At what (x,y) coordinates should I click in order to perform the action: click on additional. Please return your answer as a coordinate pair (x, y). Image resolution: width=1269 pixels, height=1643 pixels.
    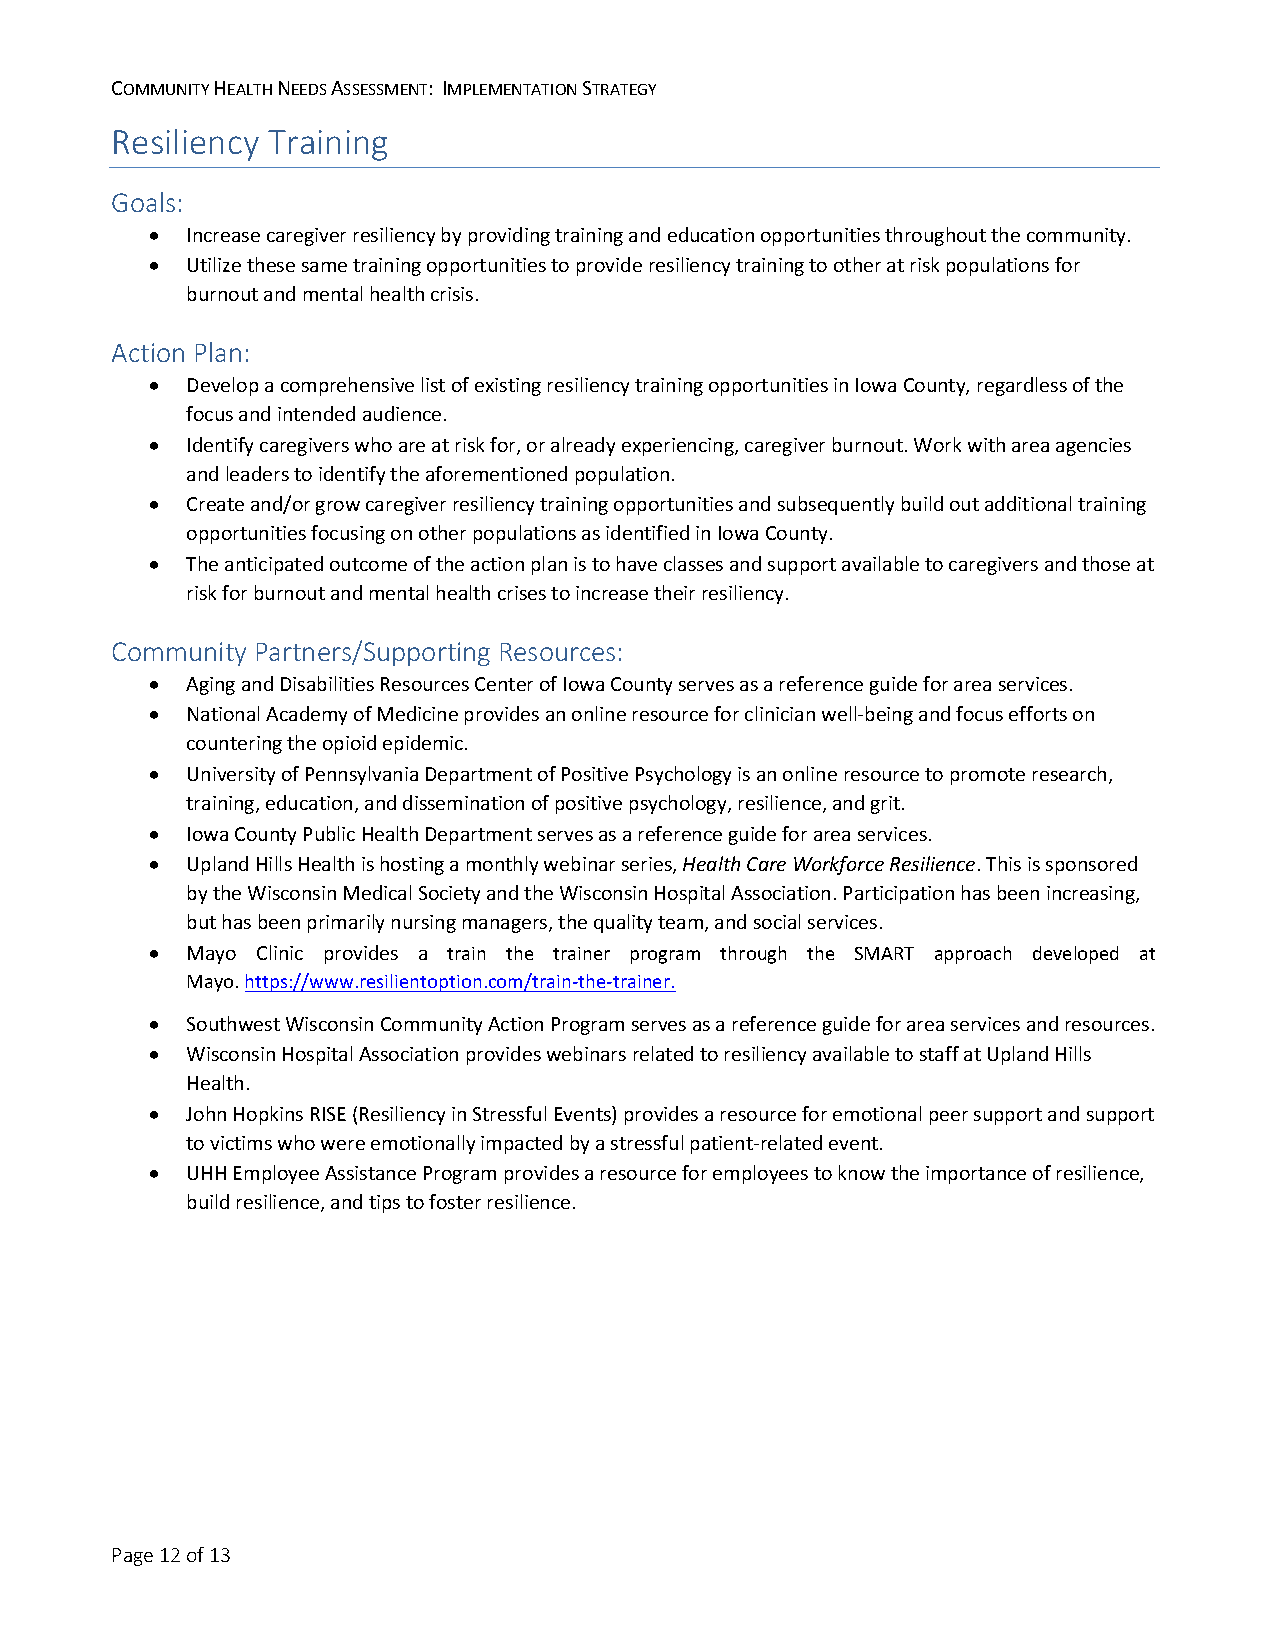
    Looking at the image, I should click on (1028, 503).
